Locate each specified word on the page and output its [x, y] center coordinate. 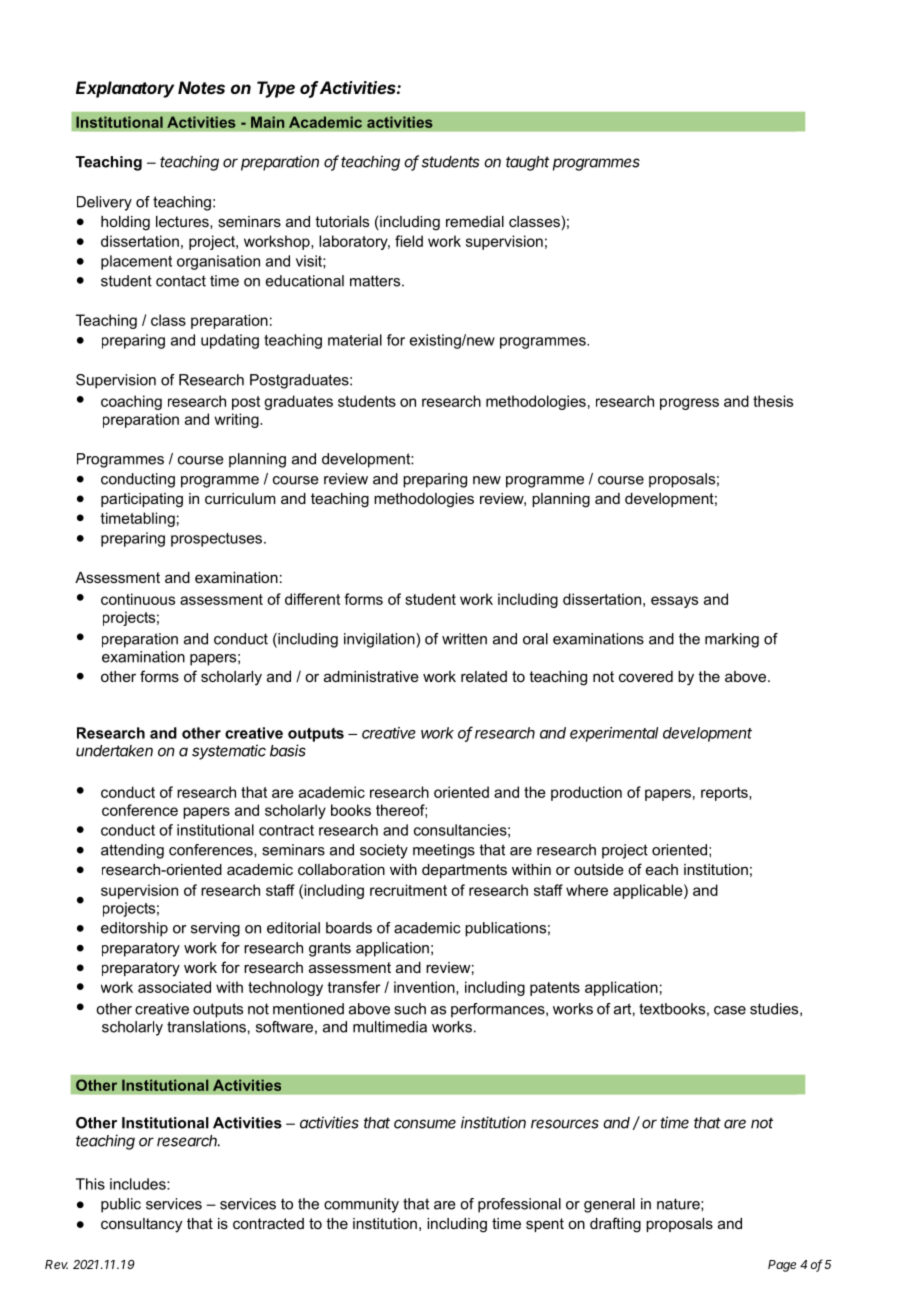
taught [527, 163]
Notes [201, 87]
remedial [475, 221]
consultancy [141, 1225]
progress [689, 404]
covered [646, 676]
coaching [131, 402]
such [410, 1009]
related [484, 676]
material [355, 340]
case [730, 1010]
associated [174, 987]
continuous [138, 599]
